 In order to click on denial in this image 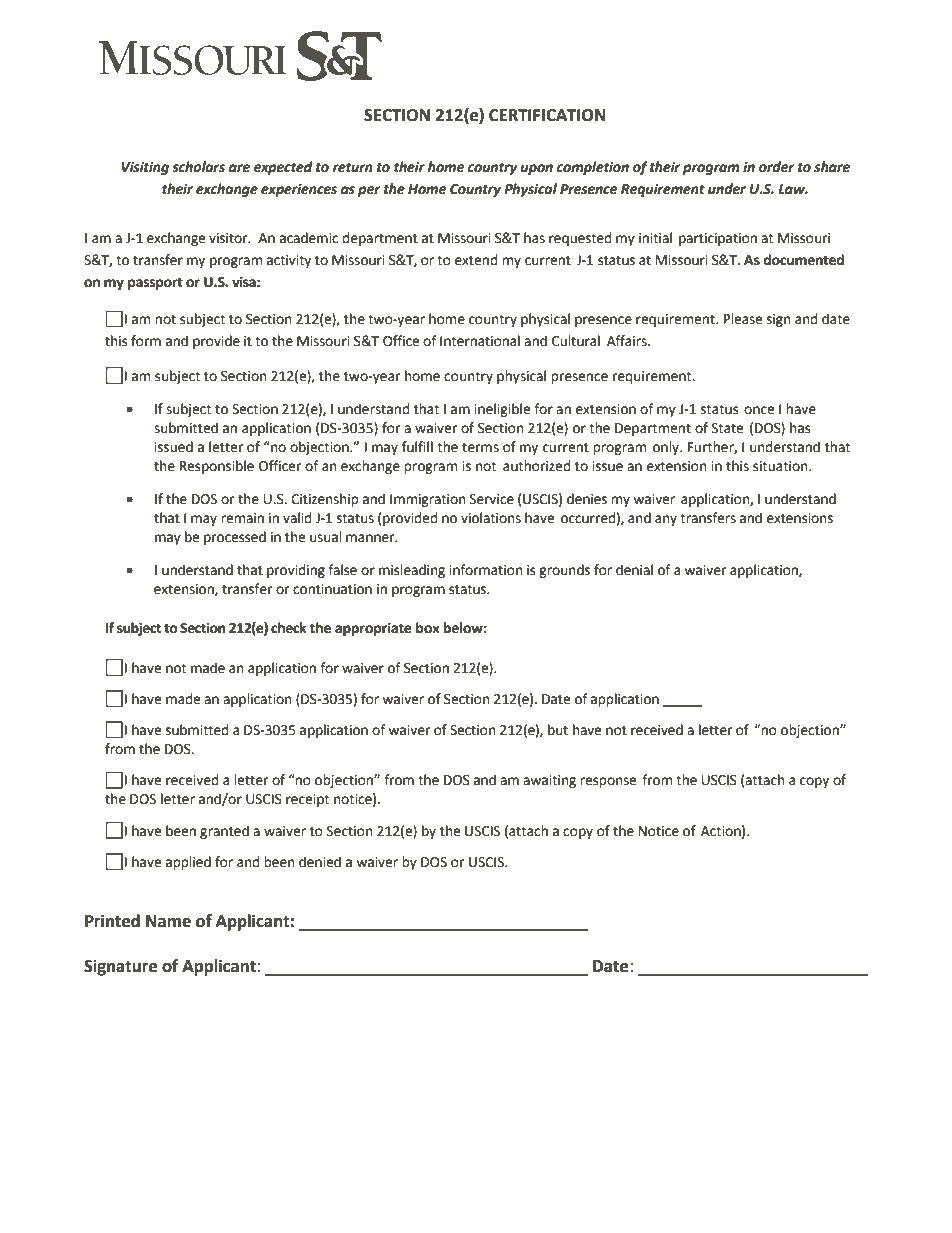, I will do `click(634, 570)`.
